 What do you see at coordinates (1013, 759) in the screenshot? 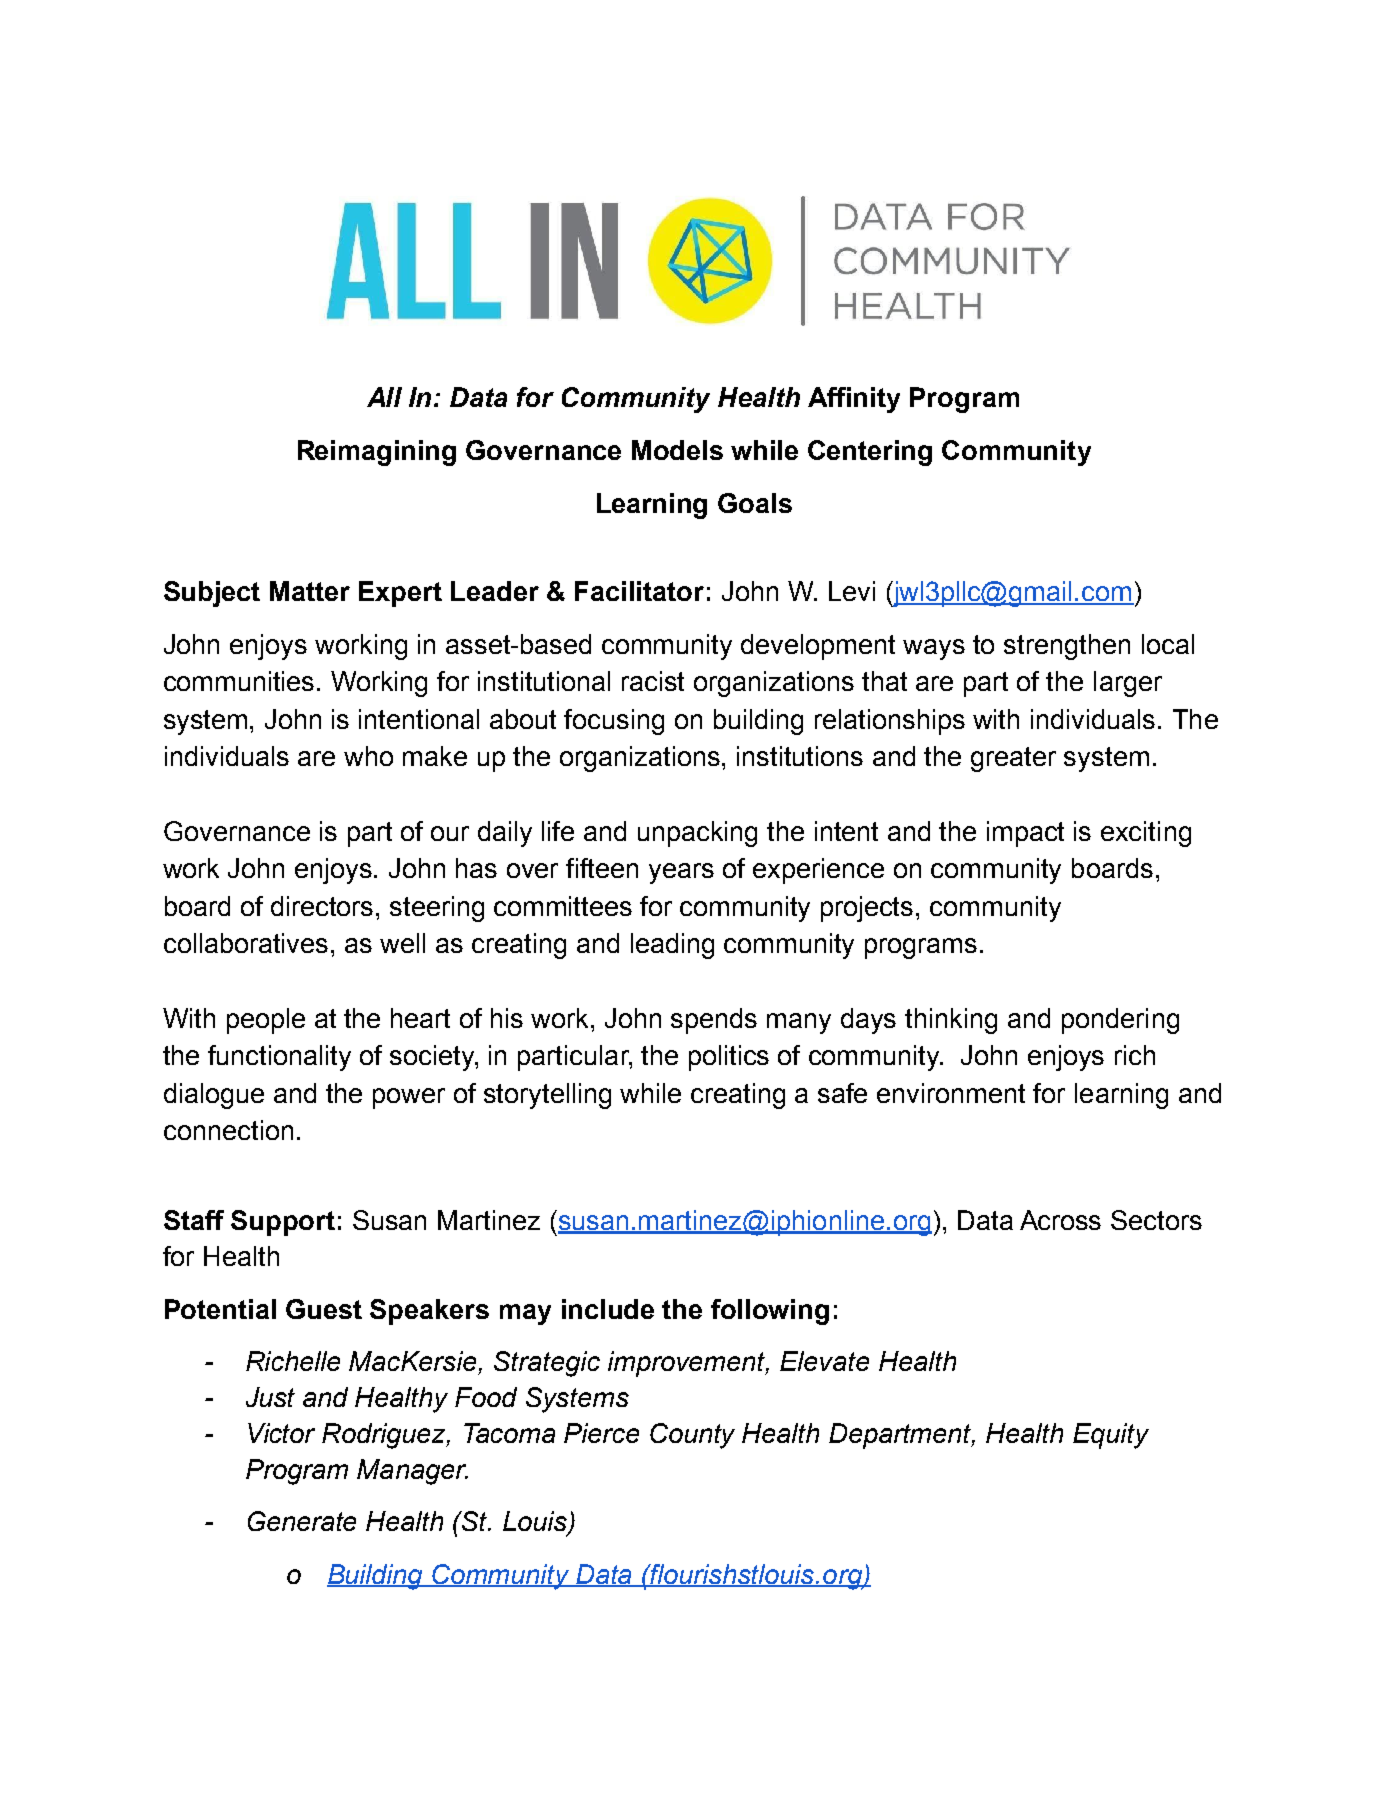
I see `greater` at bounding box center [1013, 759].
